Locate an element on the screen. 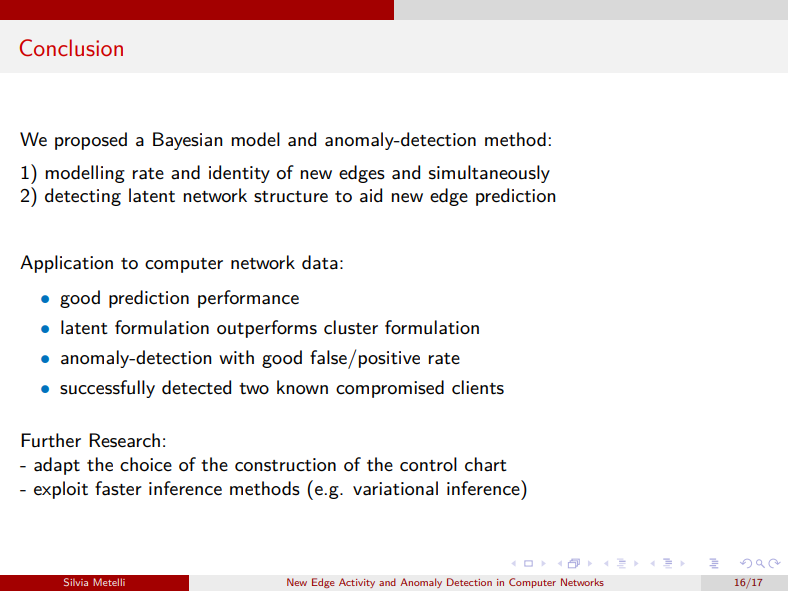 The height and width of the screenshot is (591, 788). Bayesian is located at coordinates (188, 141).
